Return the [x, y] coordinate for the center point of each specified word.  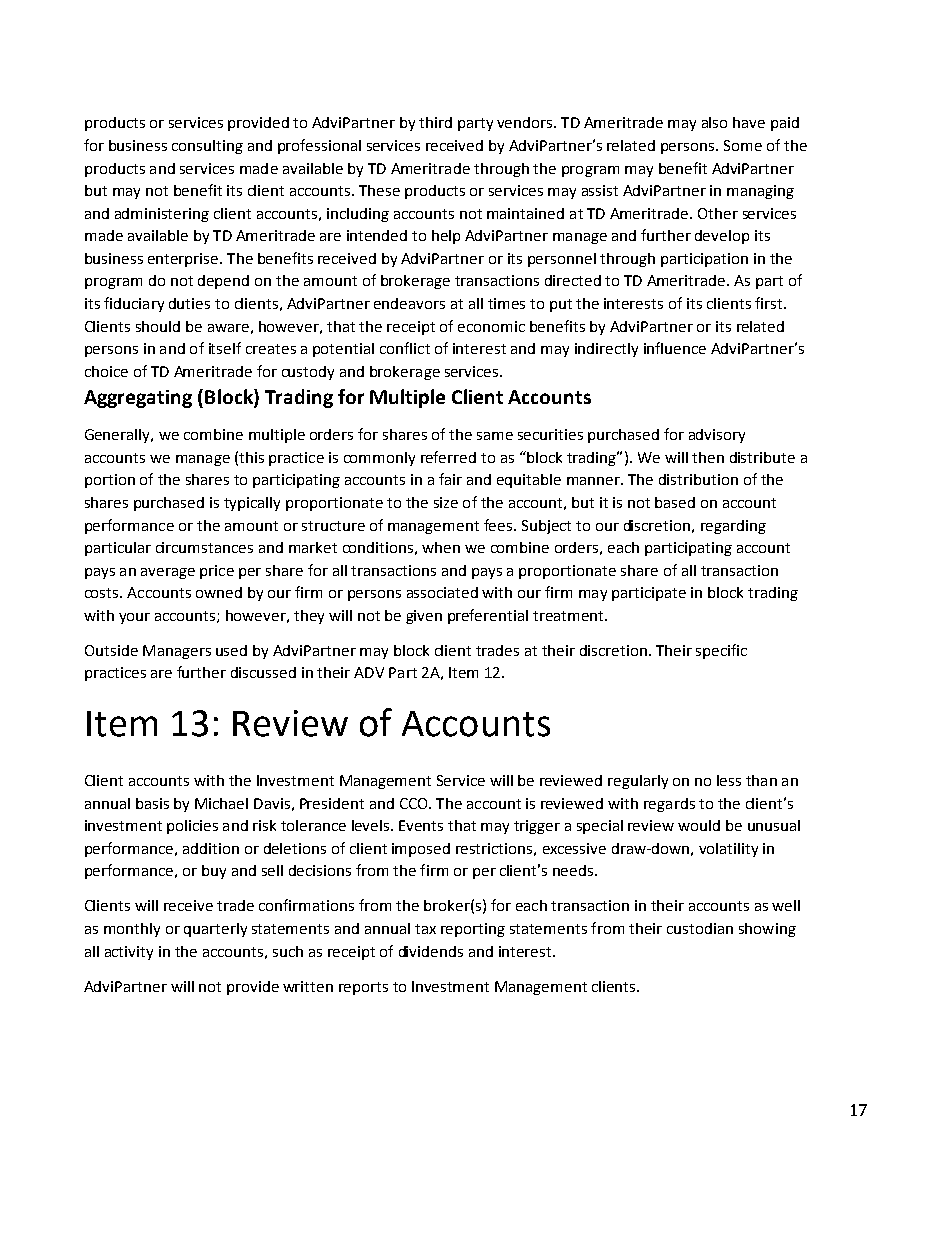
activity [129, 953]
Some [743, 145]
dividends [431, 951]
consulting [207, 147]
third [435, 122]
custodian [700, 928]
